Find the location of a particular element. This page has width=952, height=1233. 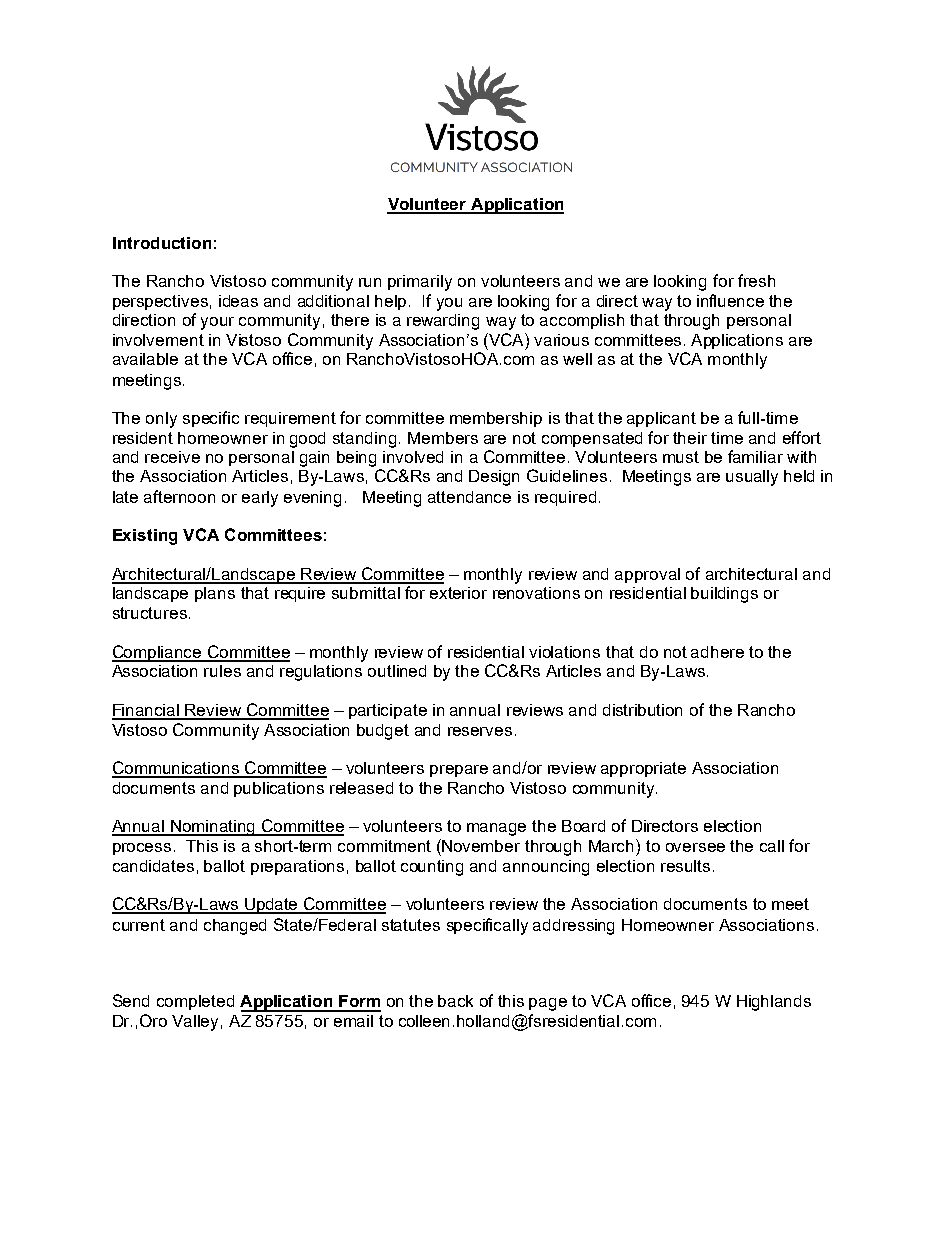

involved is located at coordinates (413, 457).
